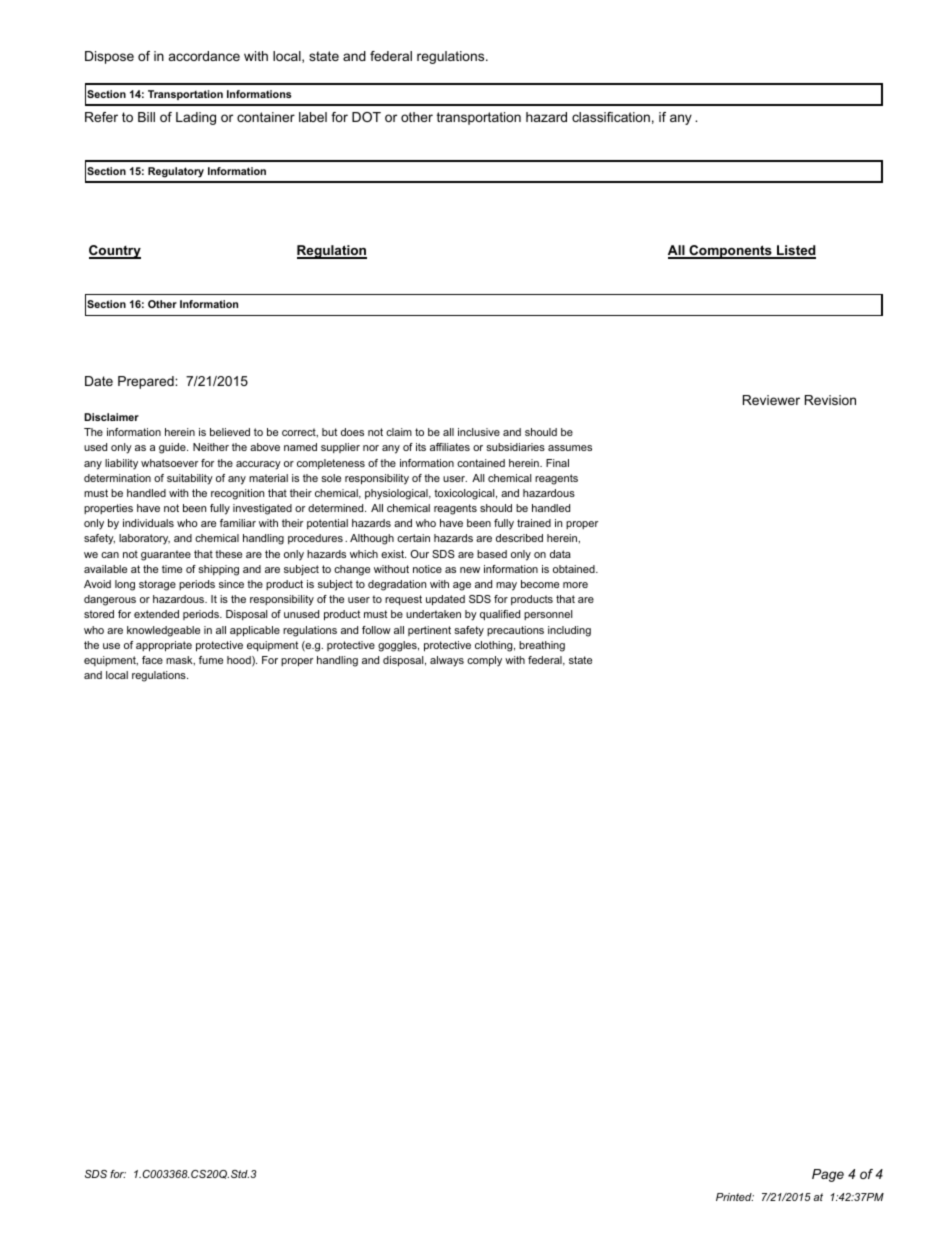 The width and height of the image is (952, 1233). What do you see at coordinates (156, 614) in the image?
I see `extended` at bounding box center [156, 614].
